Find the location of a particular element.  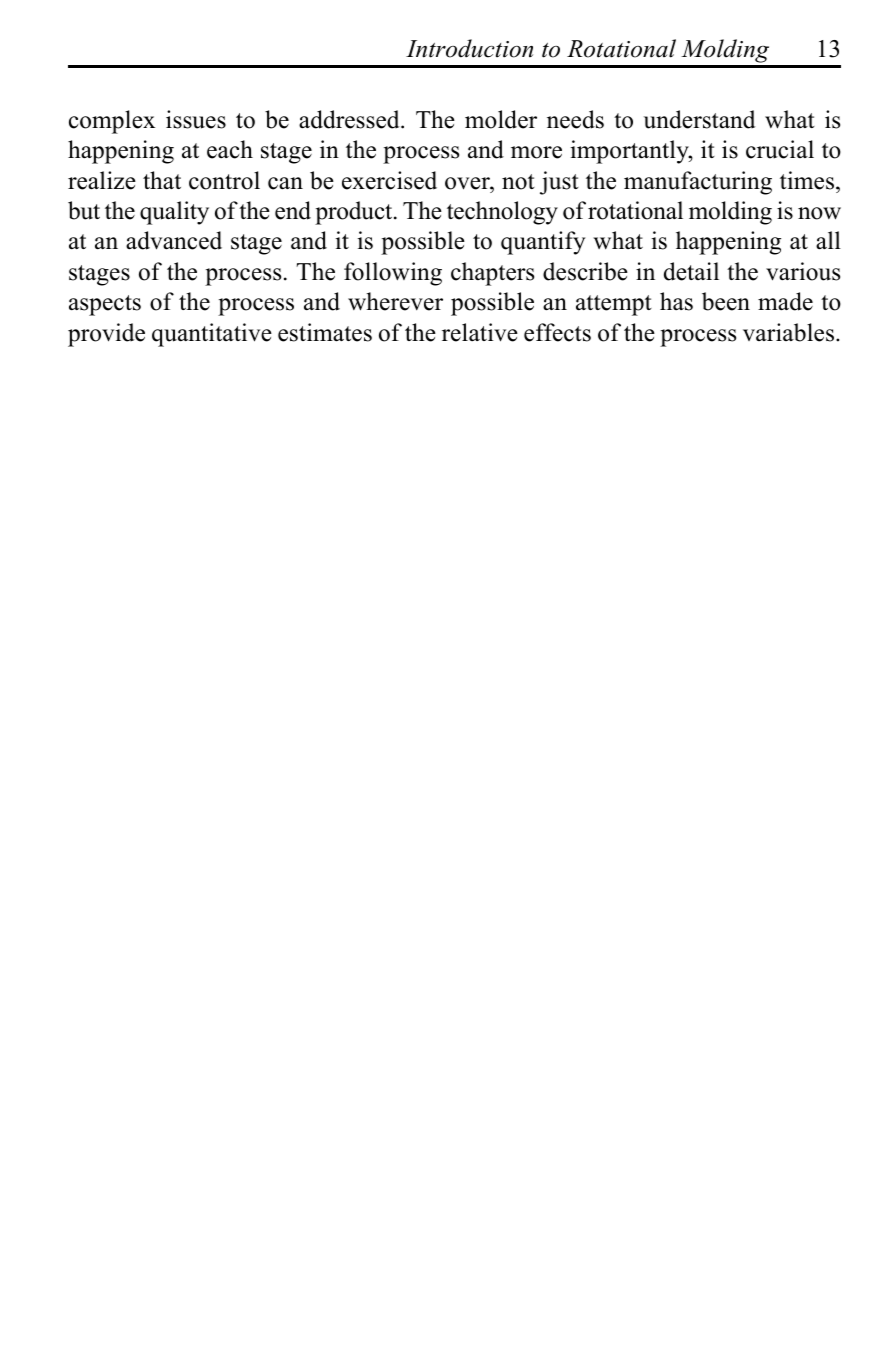

issues is located at coordinates (196, 119).
